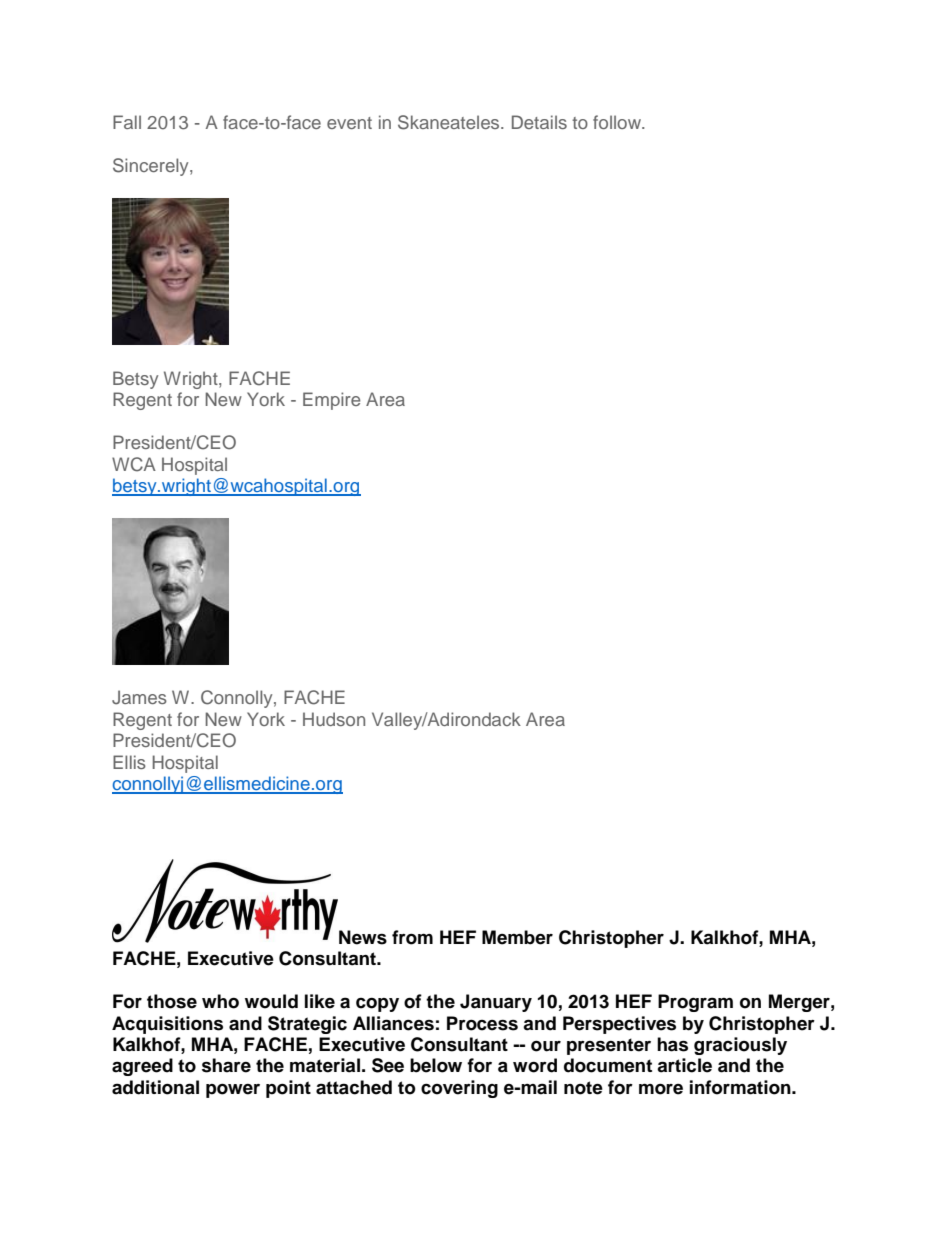 The image size is (952, 1233). Describe the element at coordinates (618, 122) in the document. I see `follow` at that location.
